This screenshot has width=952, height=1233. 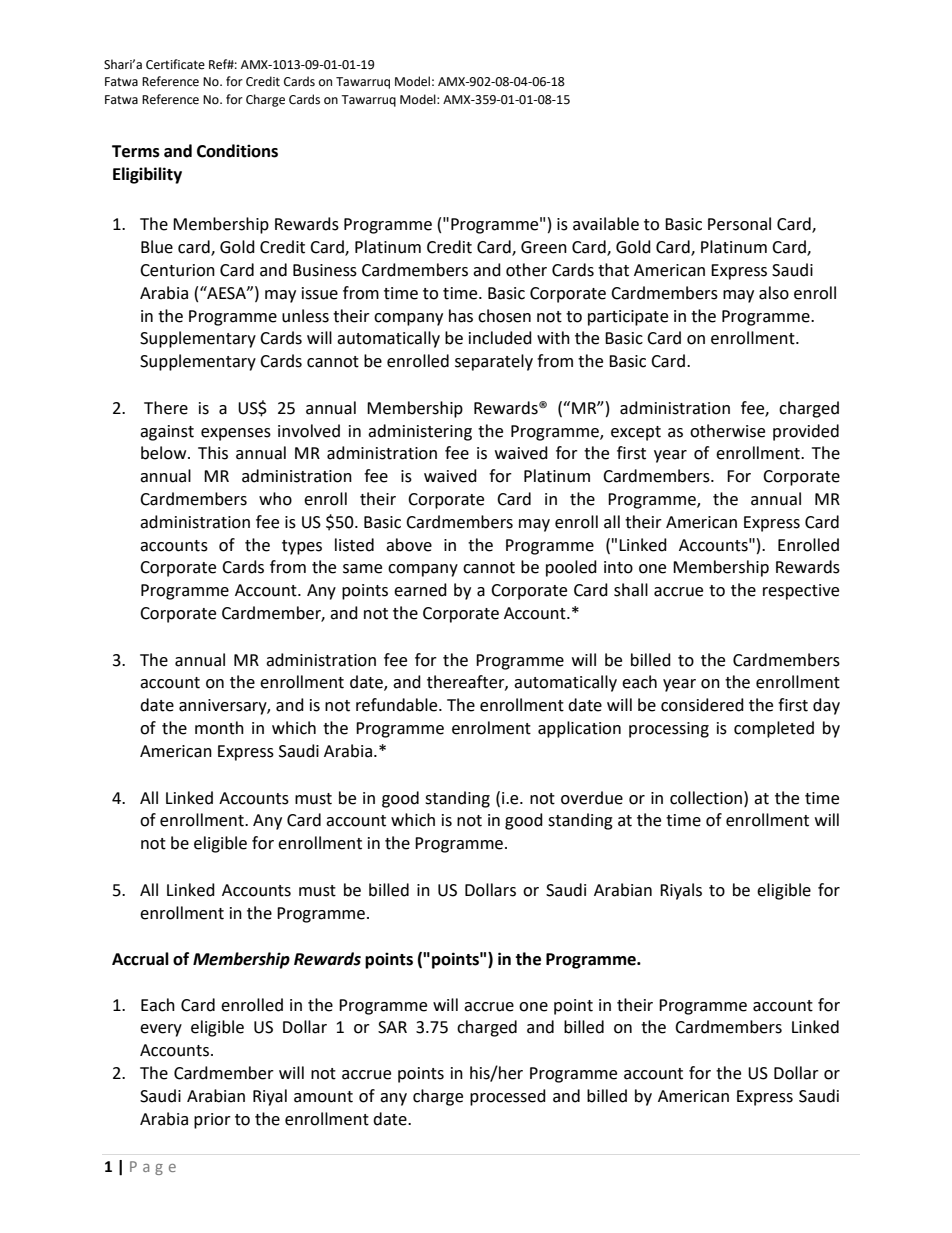 I want to click on Certificate, so click(x=175, y=64).
